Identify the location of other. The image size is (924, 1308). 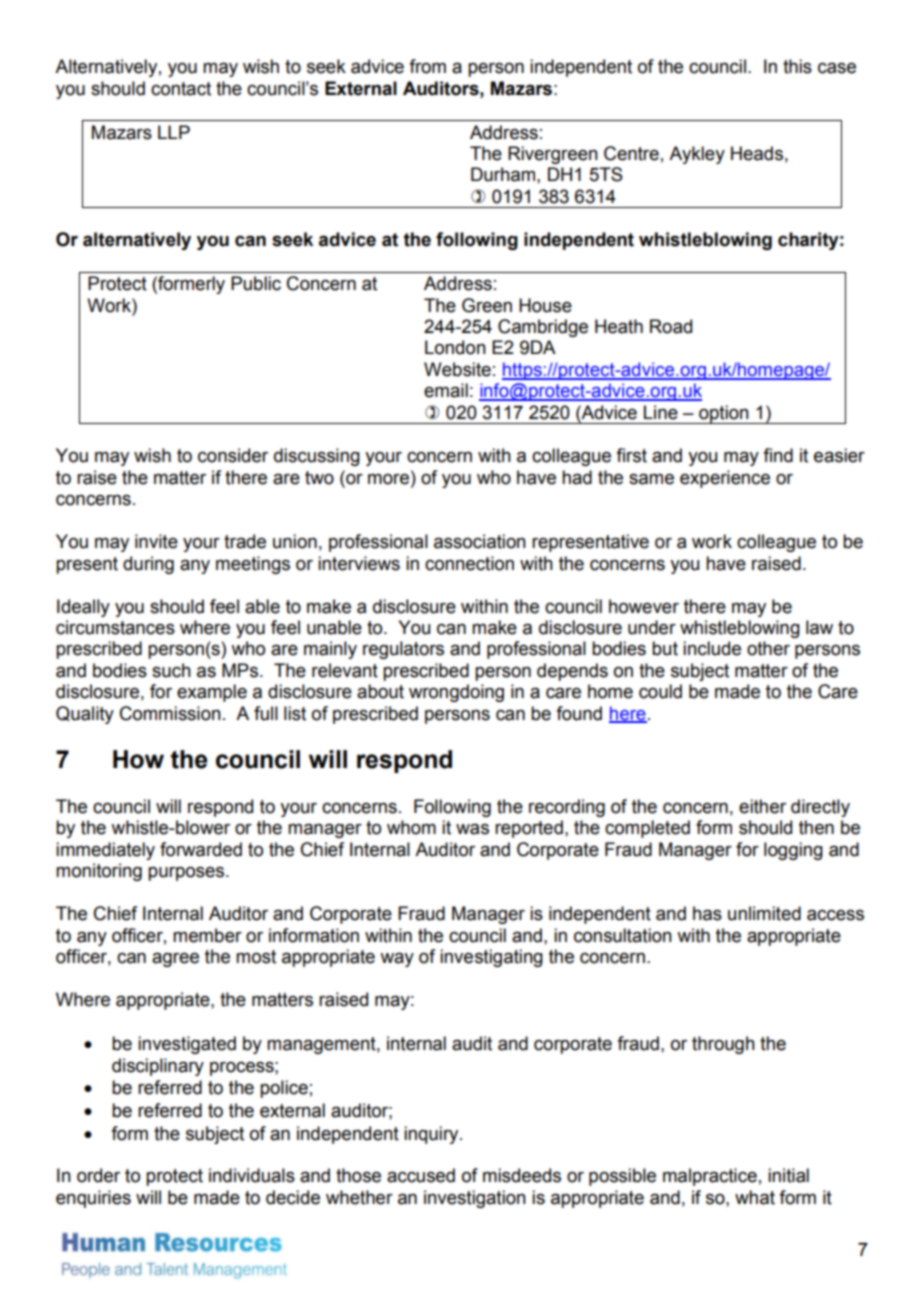
(768, 648).
